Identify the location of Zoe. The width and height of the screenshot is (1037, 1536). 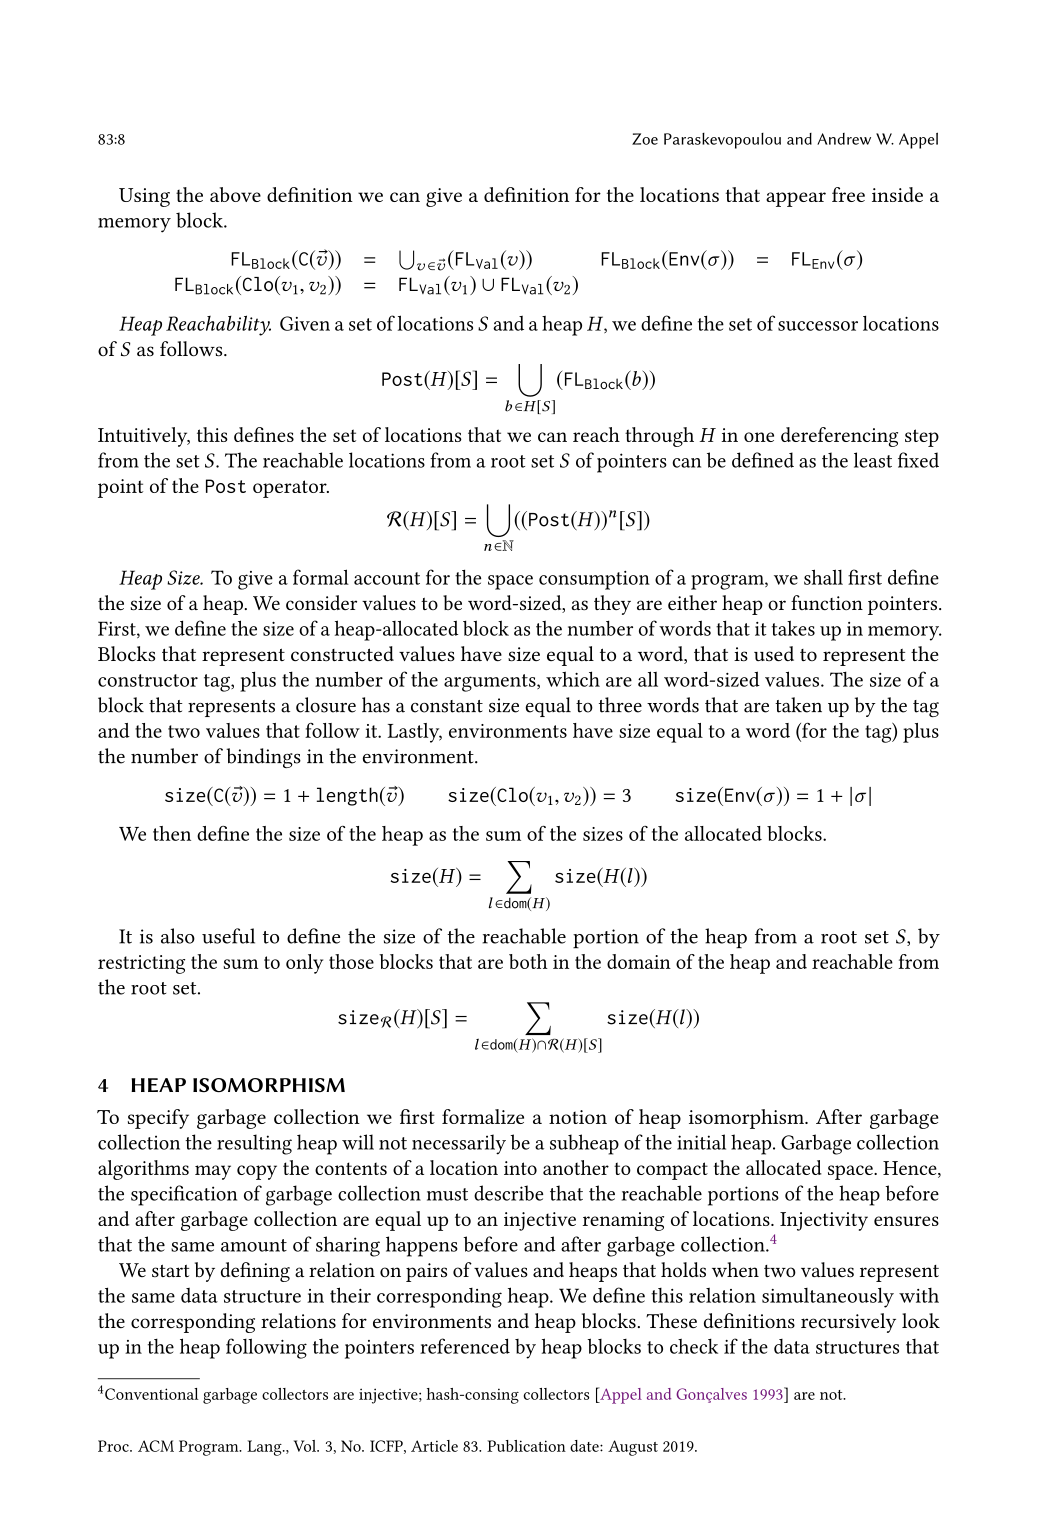
(645, 139).
